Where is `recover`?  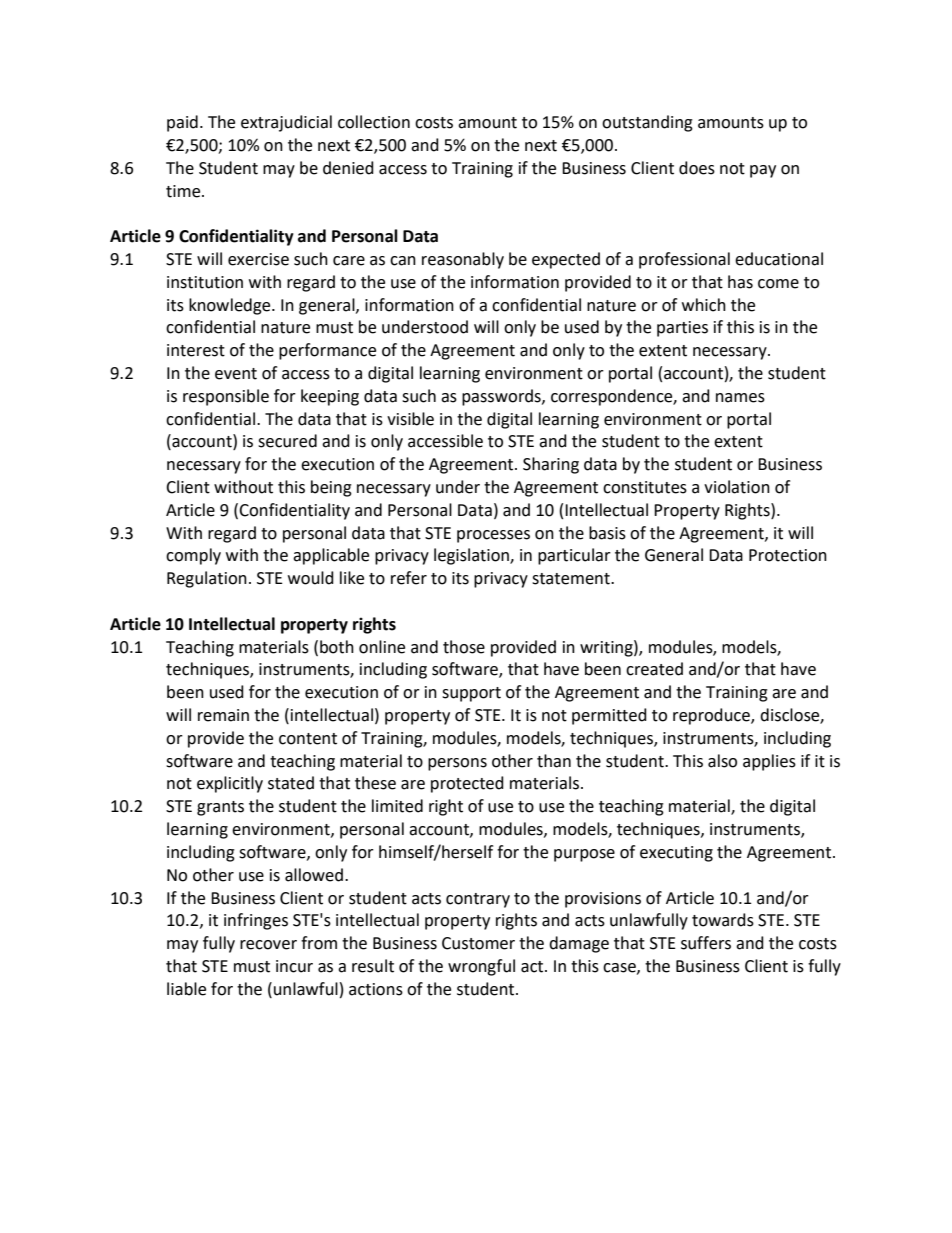
recover is located at coordinates (268, 945).
